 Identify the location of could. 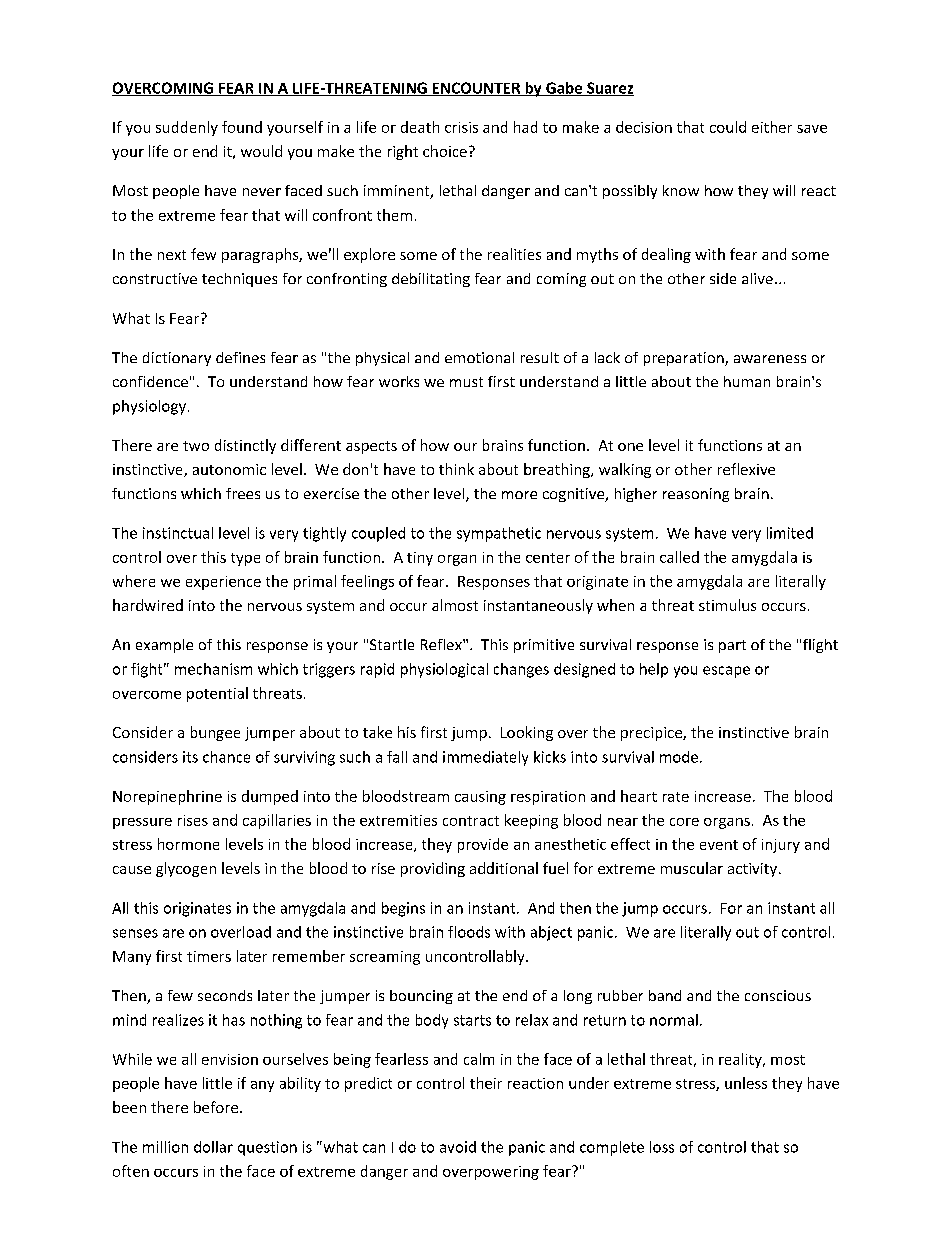
(728, 127).
